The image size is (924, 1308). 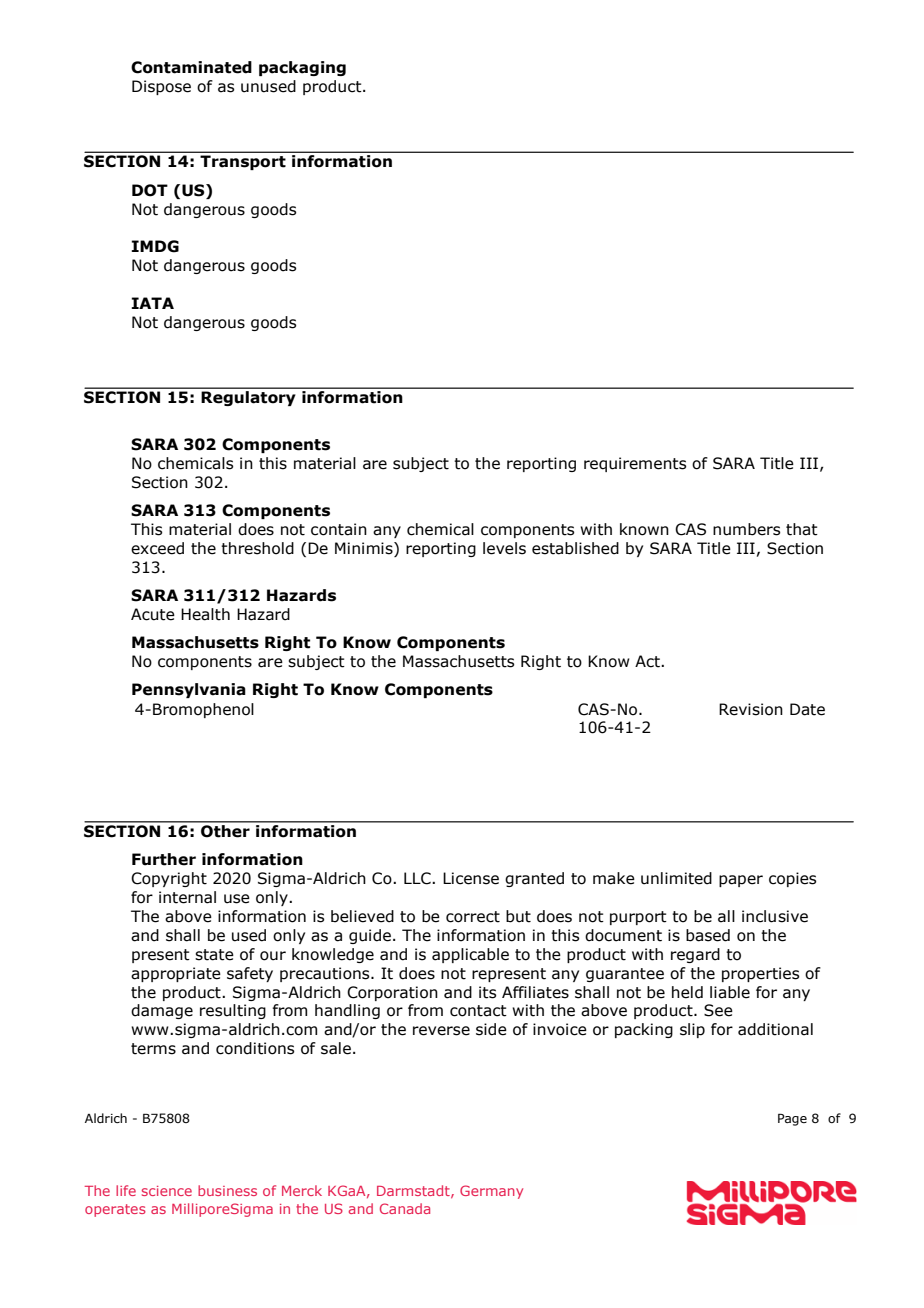 What do you see at coordinates (746, 529) in the document?
I see `numbers` at bounding box center [746, 529].
